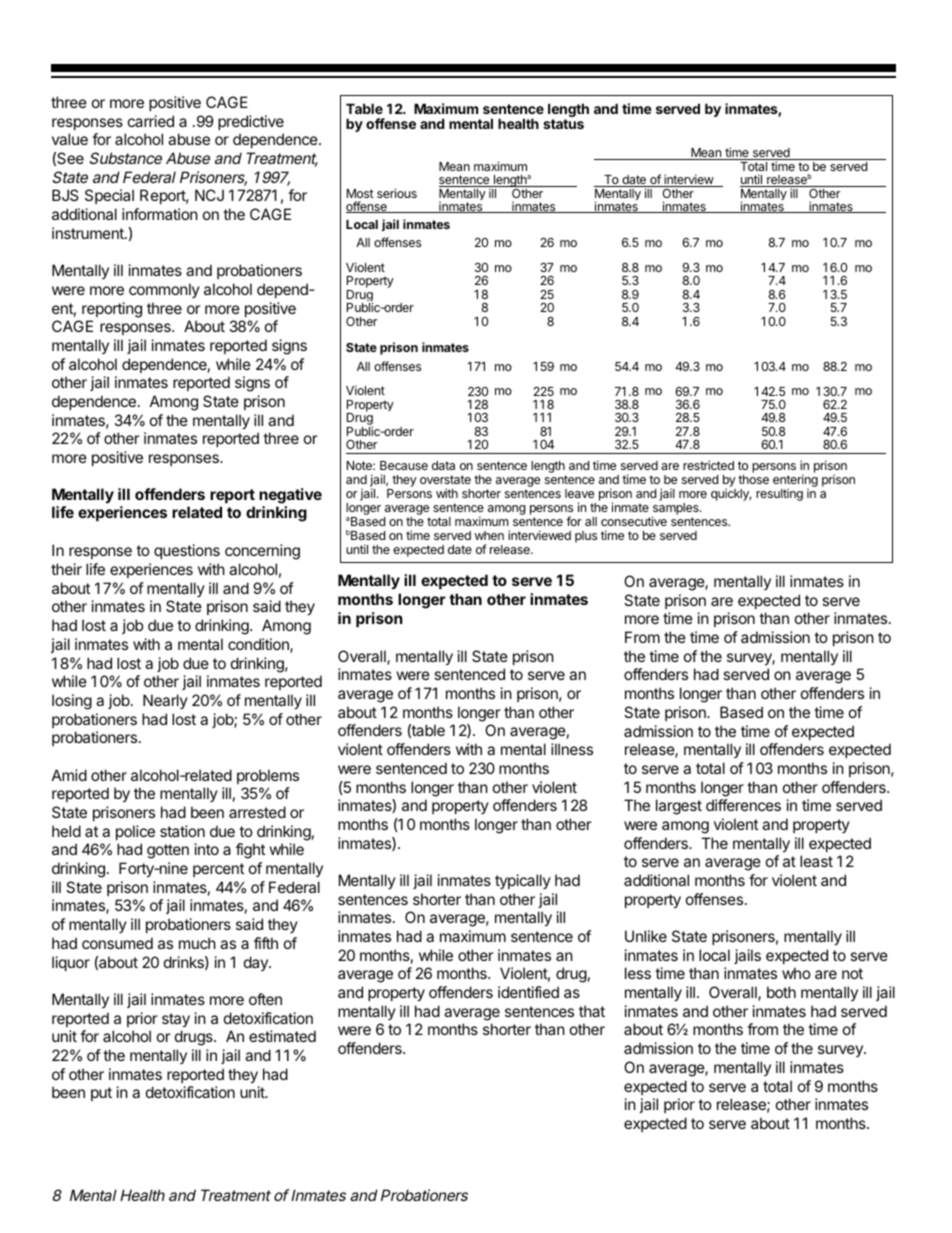 This page has width=952, height=1233. I want to click on typically, so click(523, 881).
